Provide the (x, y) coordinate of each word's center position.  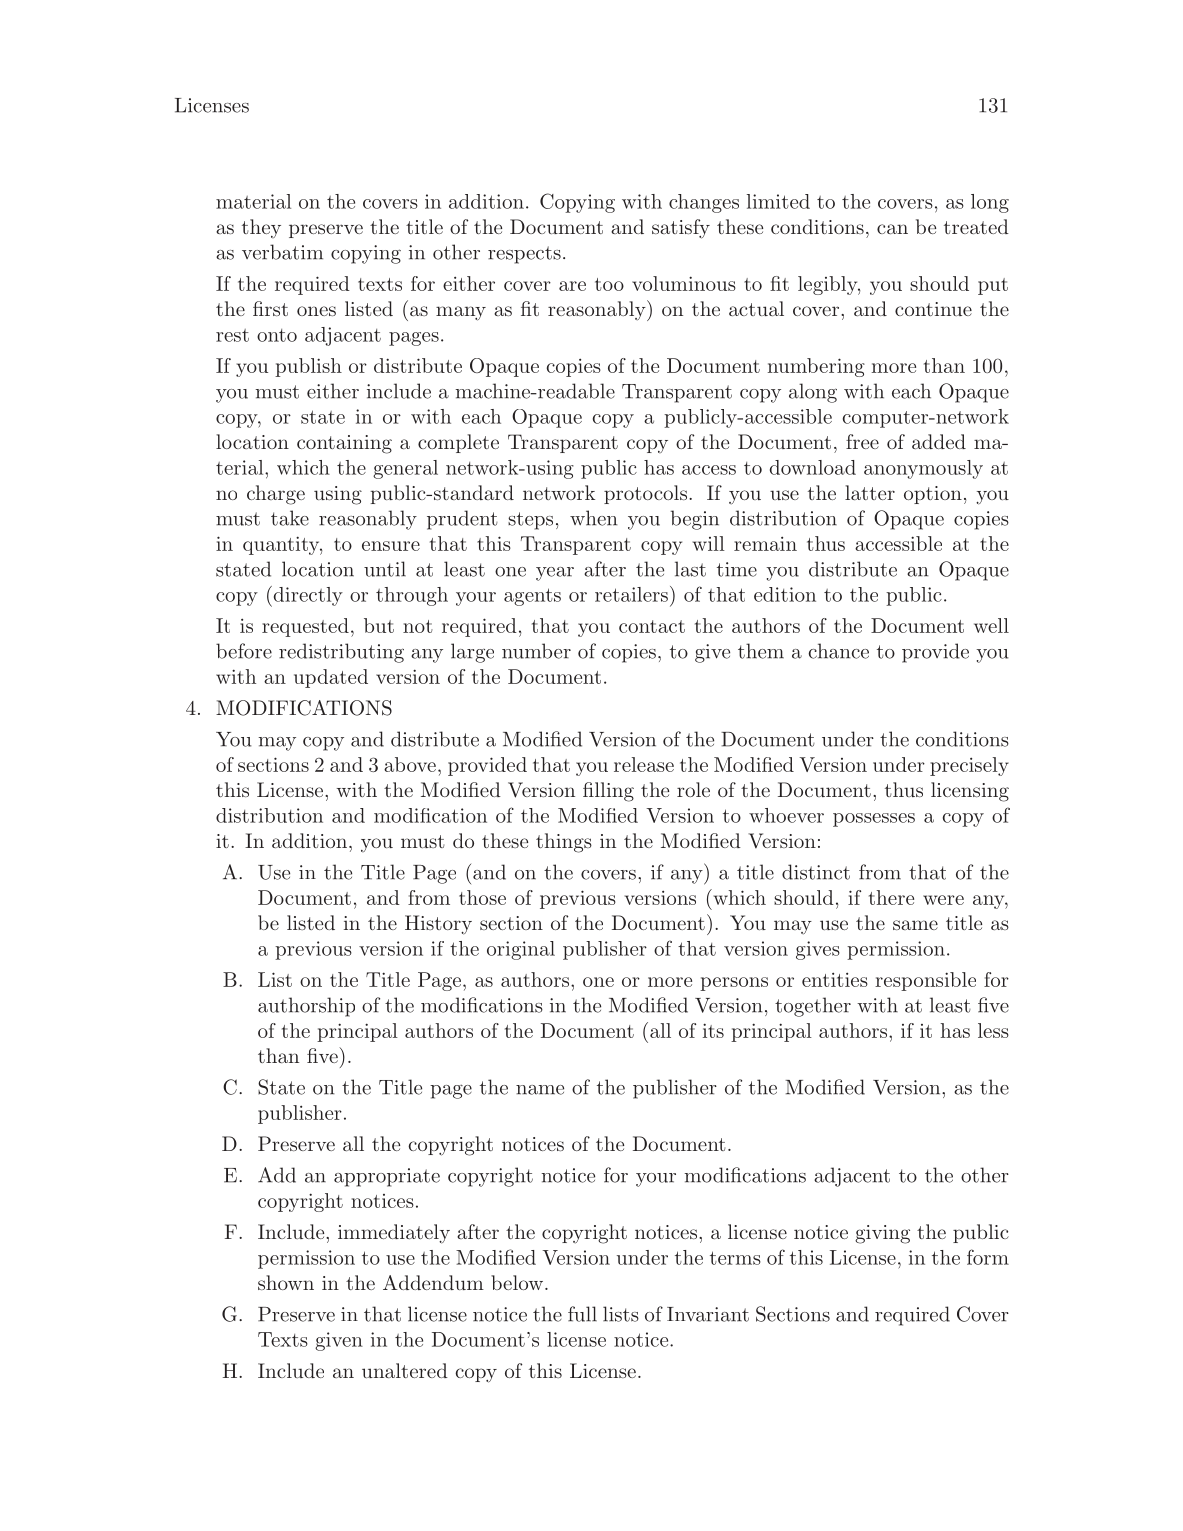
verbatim (282, 252)
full (582, 1314)
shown (286, 1282)
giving (882, 1234)
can (892, 229)
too (609, 284)
